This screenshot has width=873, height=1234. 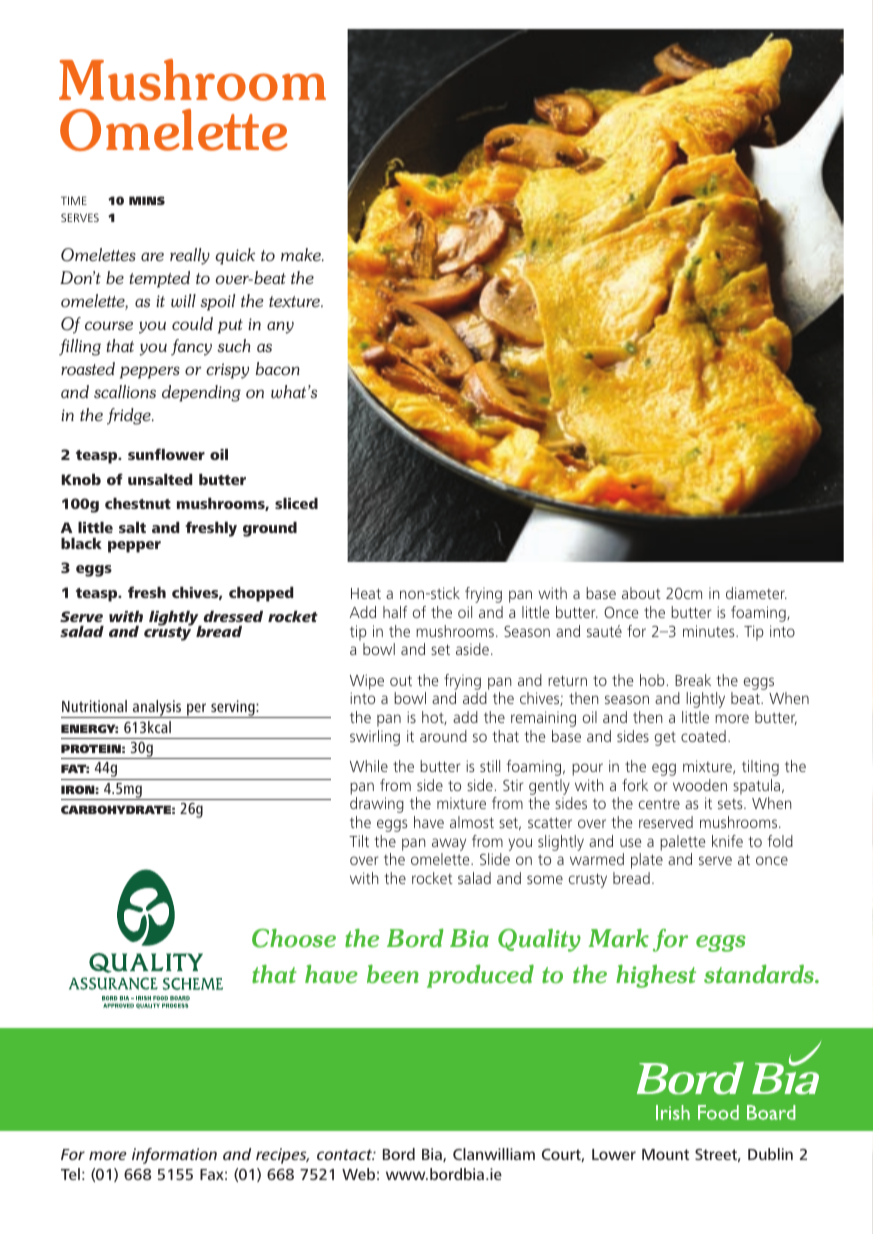 I want to click on Choose, so click(x=294, y=938).
